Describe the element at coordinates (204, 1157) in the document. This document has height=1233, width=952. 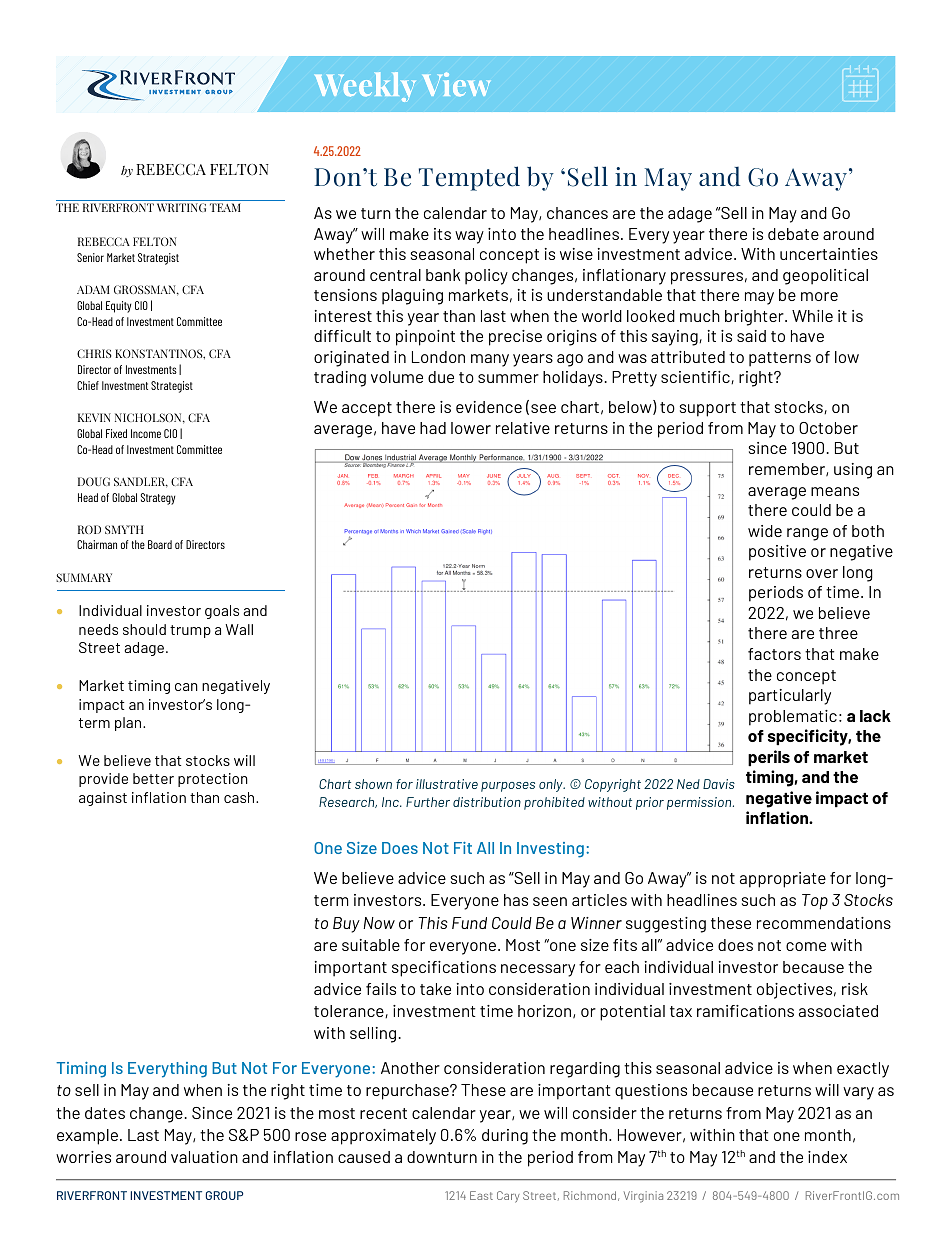
I see `valuation` at that location.
